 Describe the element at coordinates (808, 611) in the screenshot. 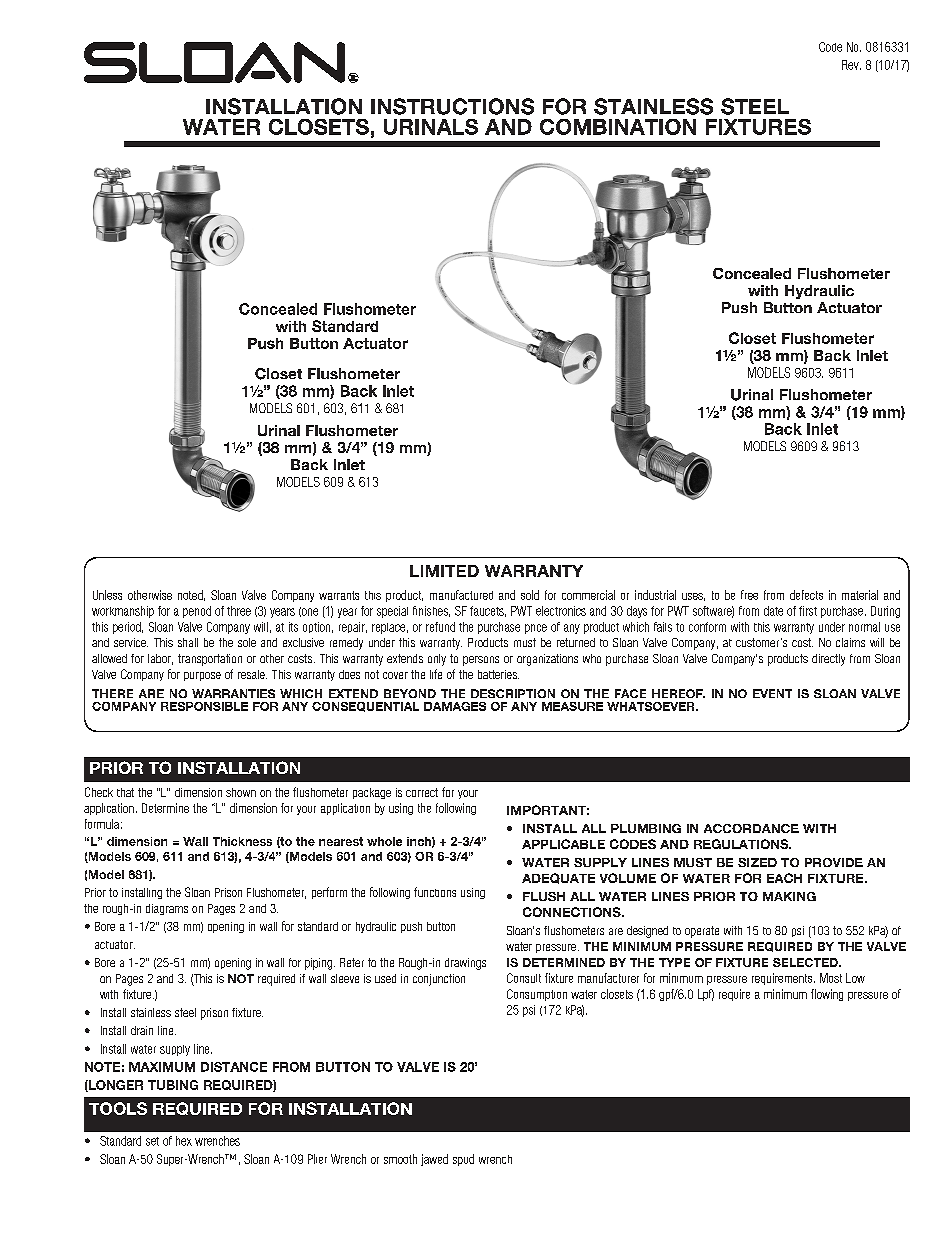

I see `first` at that location.
